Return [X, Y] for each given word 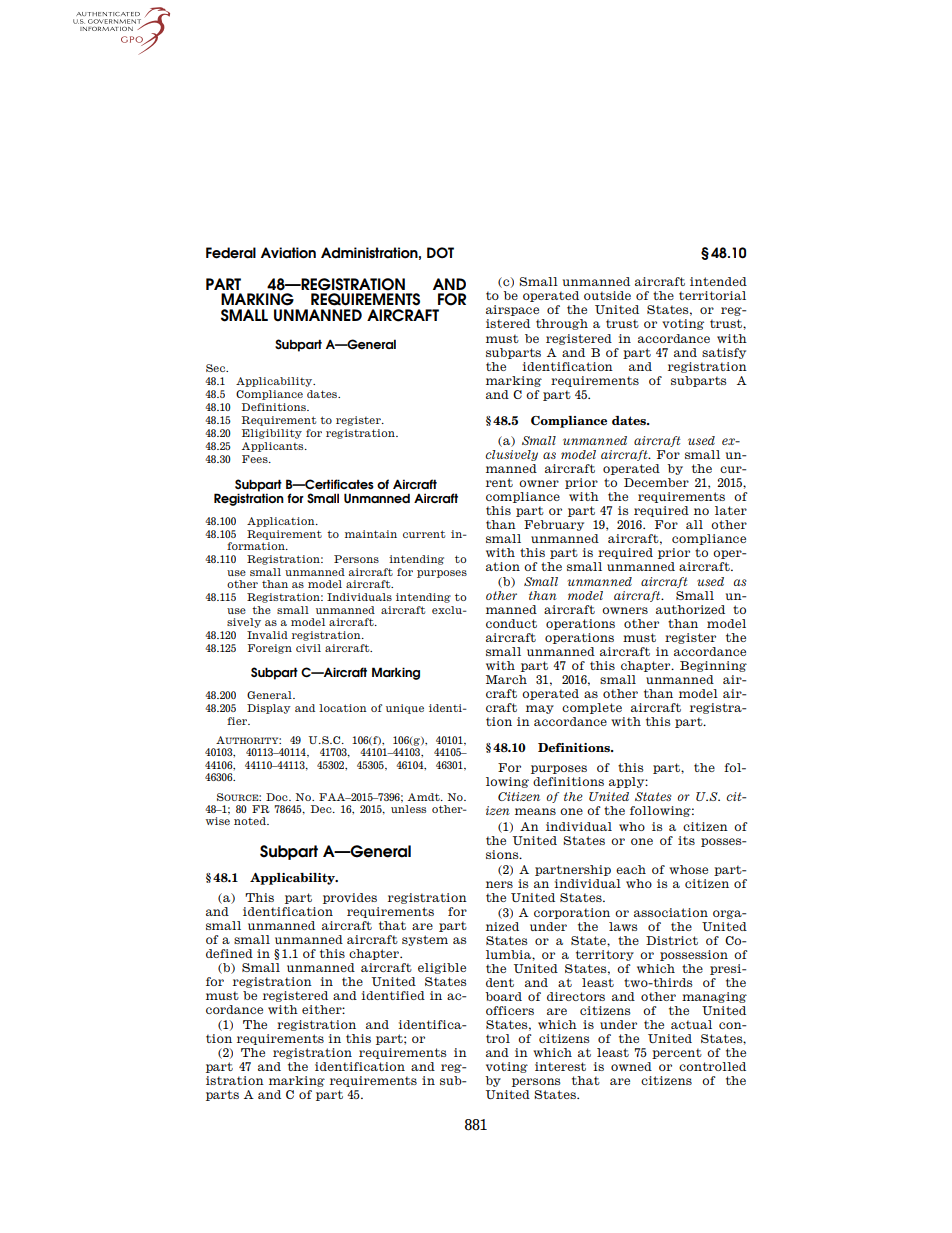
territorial [712, 295]
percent [677, 1053]
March [506, 679]
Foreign [270, 649]
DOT [440, 252]
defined [229, 953]
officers [510, 1010]
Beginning [713, 666]
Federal [231, 253]
